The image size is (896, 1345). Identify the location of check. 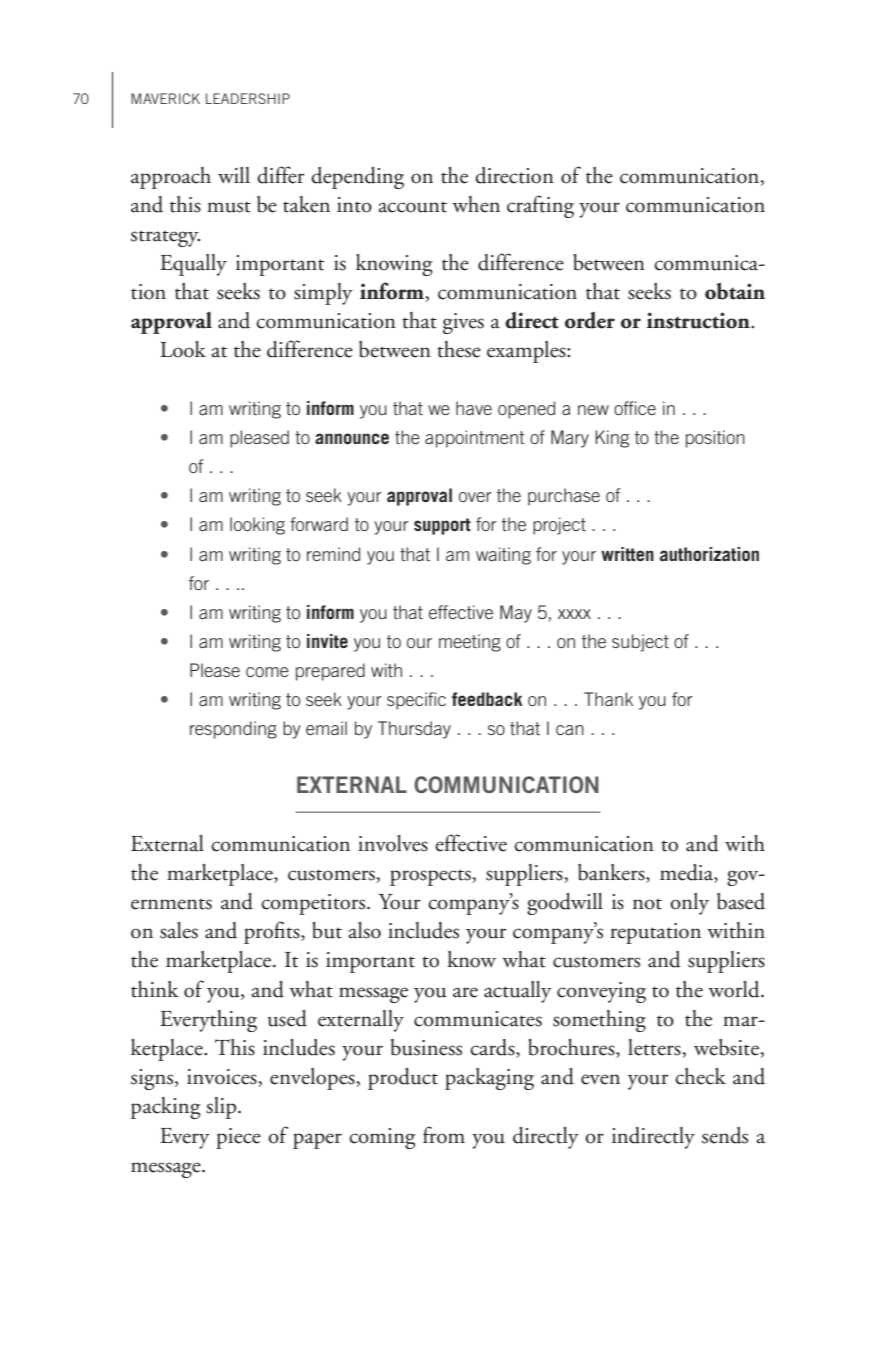
(700, 1076).
